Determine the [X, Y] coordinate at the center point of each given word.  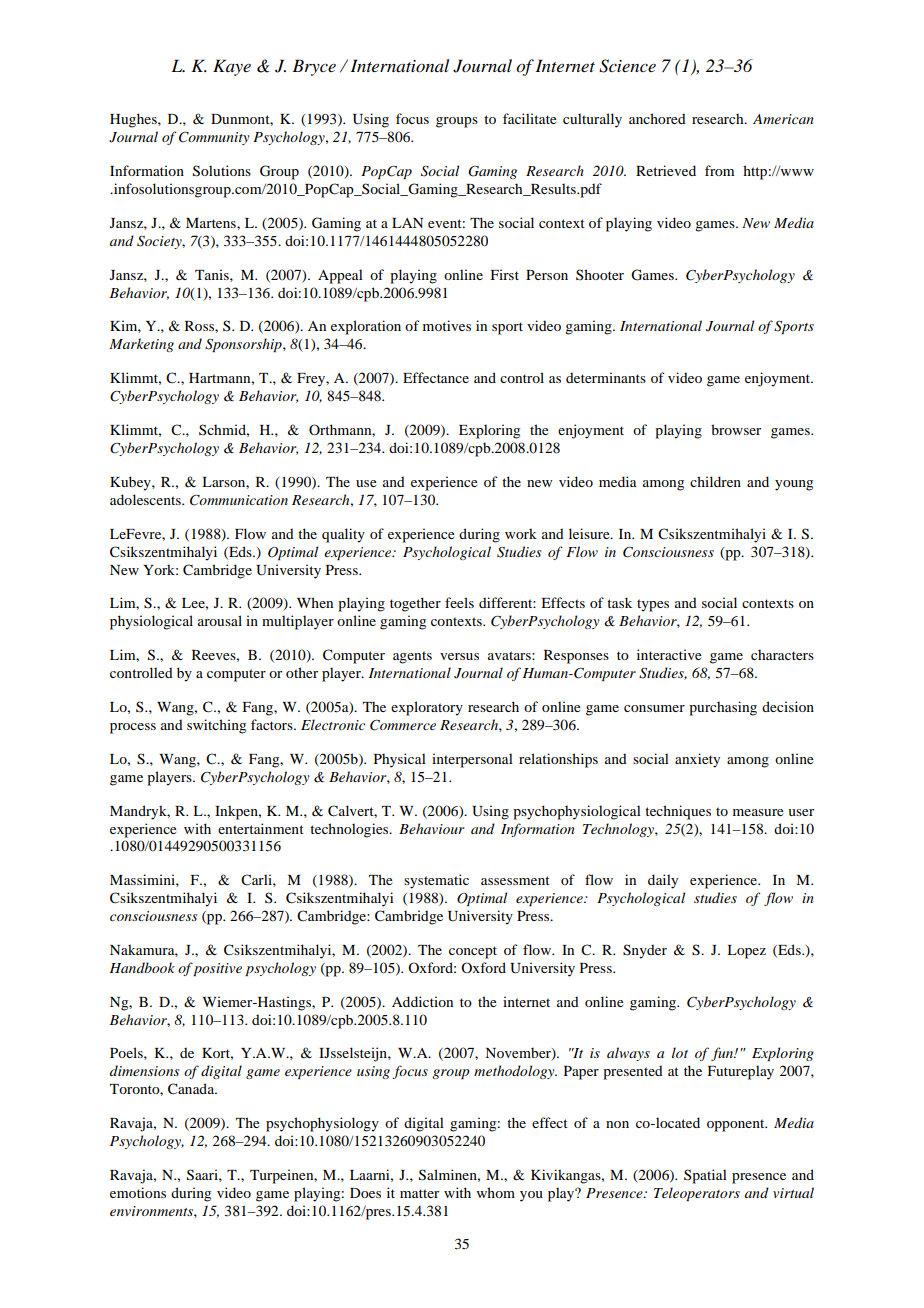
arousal [220, 620]
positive [217, 969]
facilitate [529, 118]
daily [663, 881]
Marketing [141, 345]
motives [447, 325]
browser [736, 429]
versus [459, 656]
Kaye [232, 67]
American [783, 119]
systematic [436, 881]
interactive [669, 654]
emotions [138, 1192]
